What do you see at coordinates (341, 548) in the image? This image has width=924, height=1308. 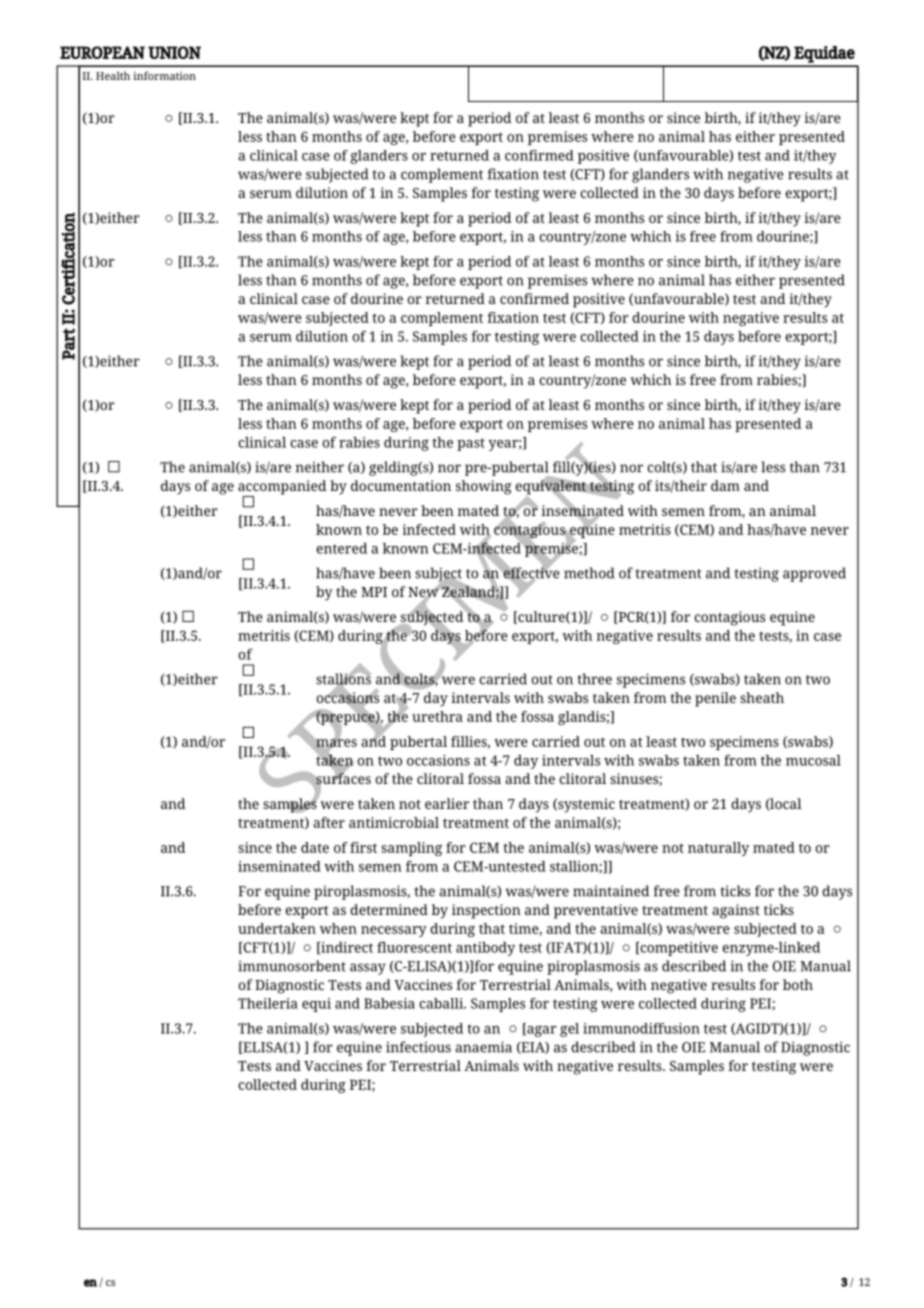 I see `entered` at bounding box center [341, 548].
